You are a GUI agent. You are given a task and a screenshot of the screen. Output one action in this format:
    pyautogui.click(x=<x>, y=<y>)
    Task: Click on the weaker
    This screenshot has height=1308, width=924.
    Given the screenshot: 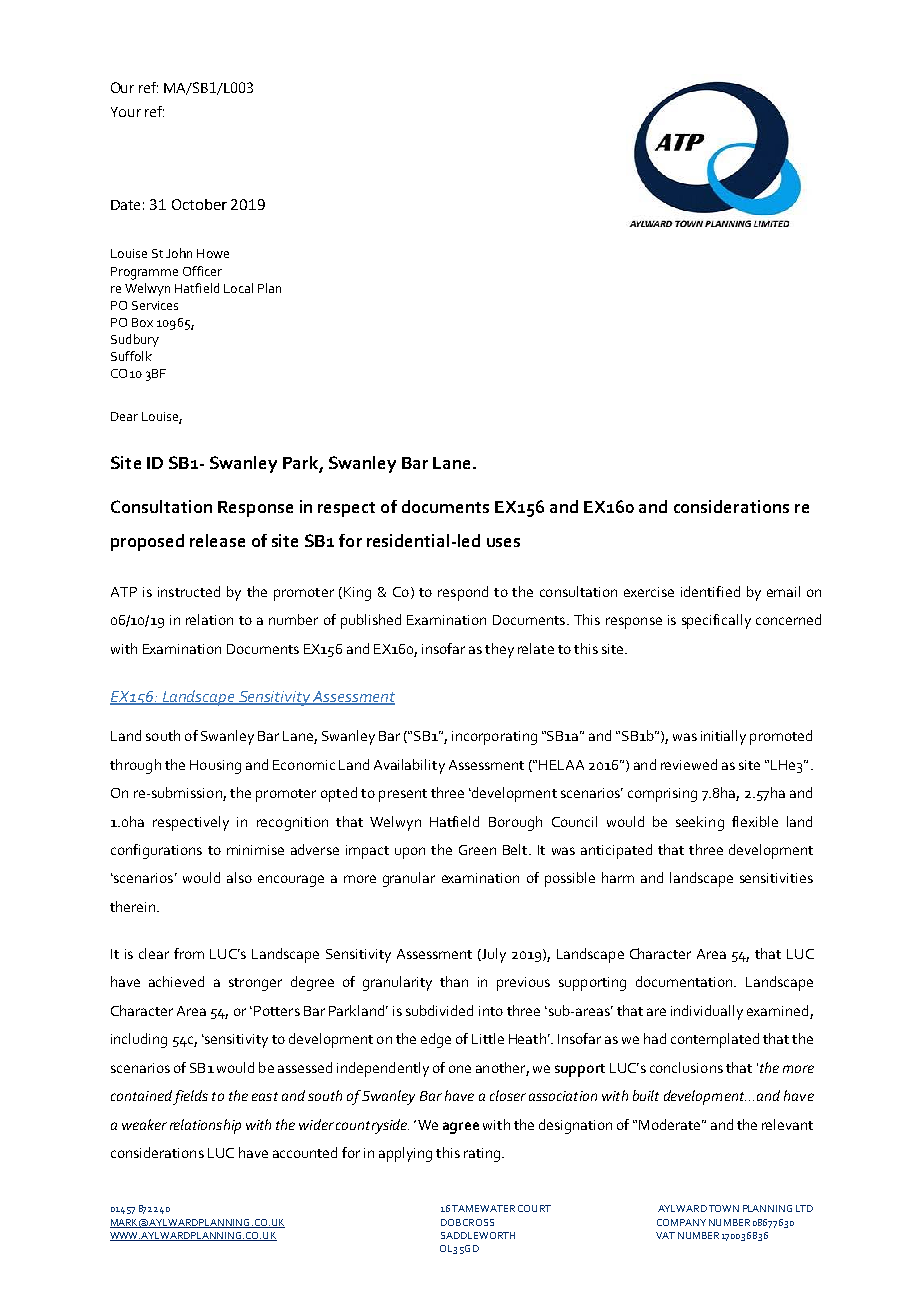 What is the action you would take?
    pyautogui.click(x=144, y=1124)
